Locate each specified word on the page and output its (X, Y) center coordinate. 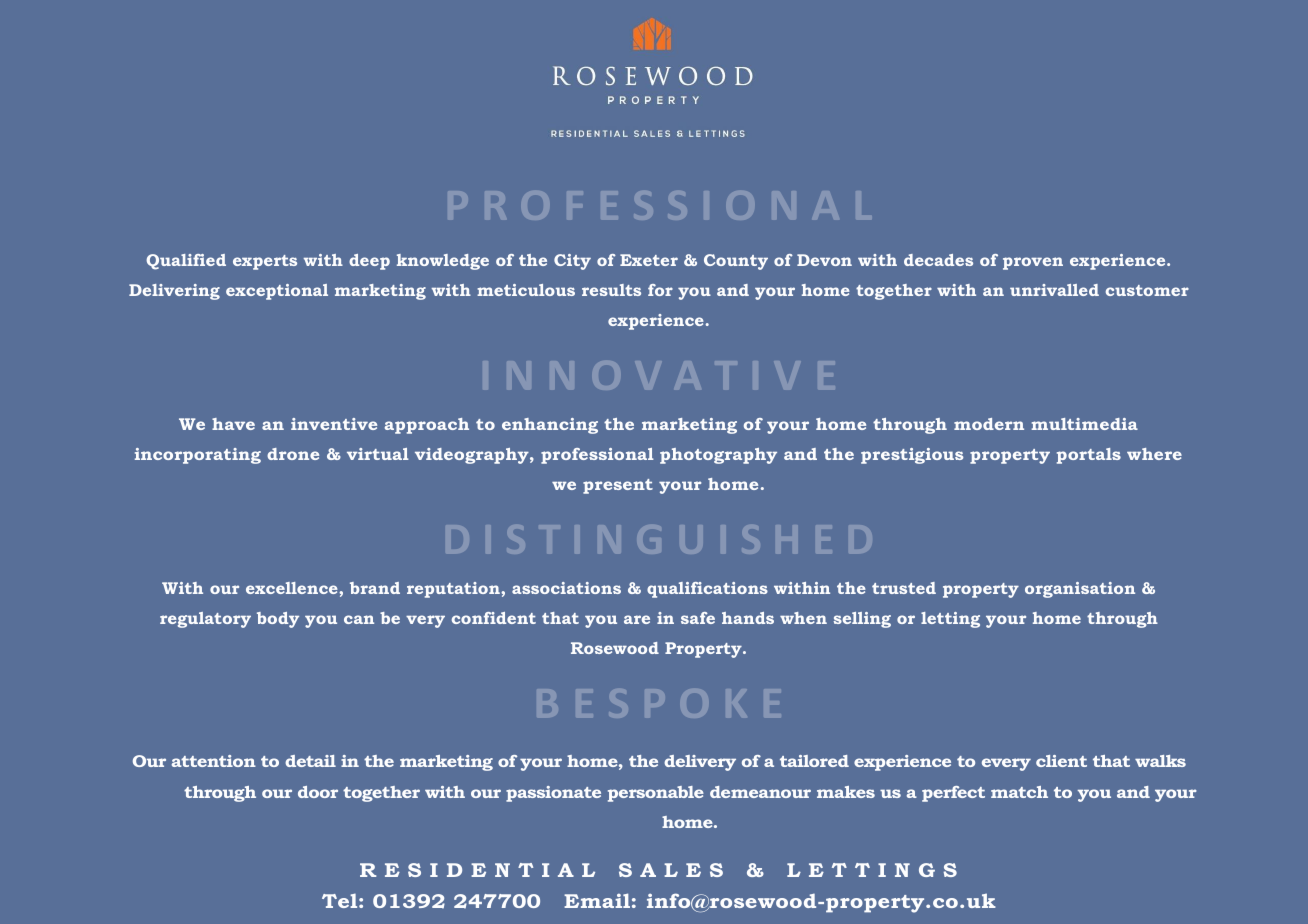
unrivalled (1054, 290)
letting (950, 620)
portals (1089, 456)
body (278, 620)
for (660, 290)
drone (293, 454)
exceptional (277, 292)
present (618, 486)
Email (597, 900)
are (637, 619)
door (318, 792)
